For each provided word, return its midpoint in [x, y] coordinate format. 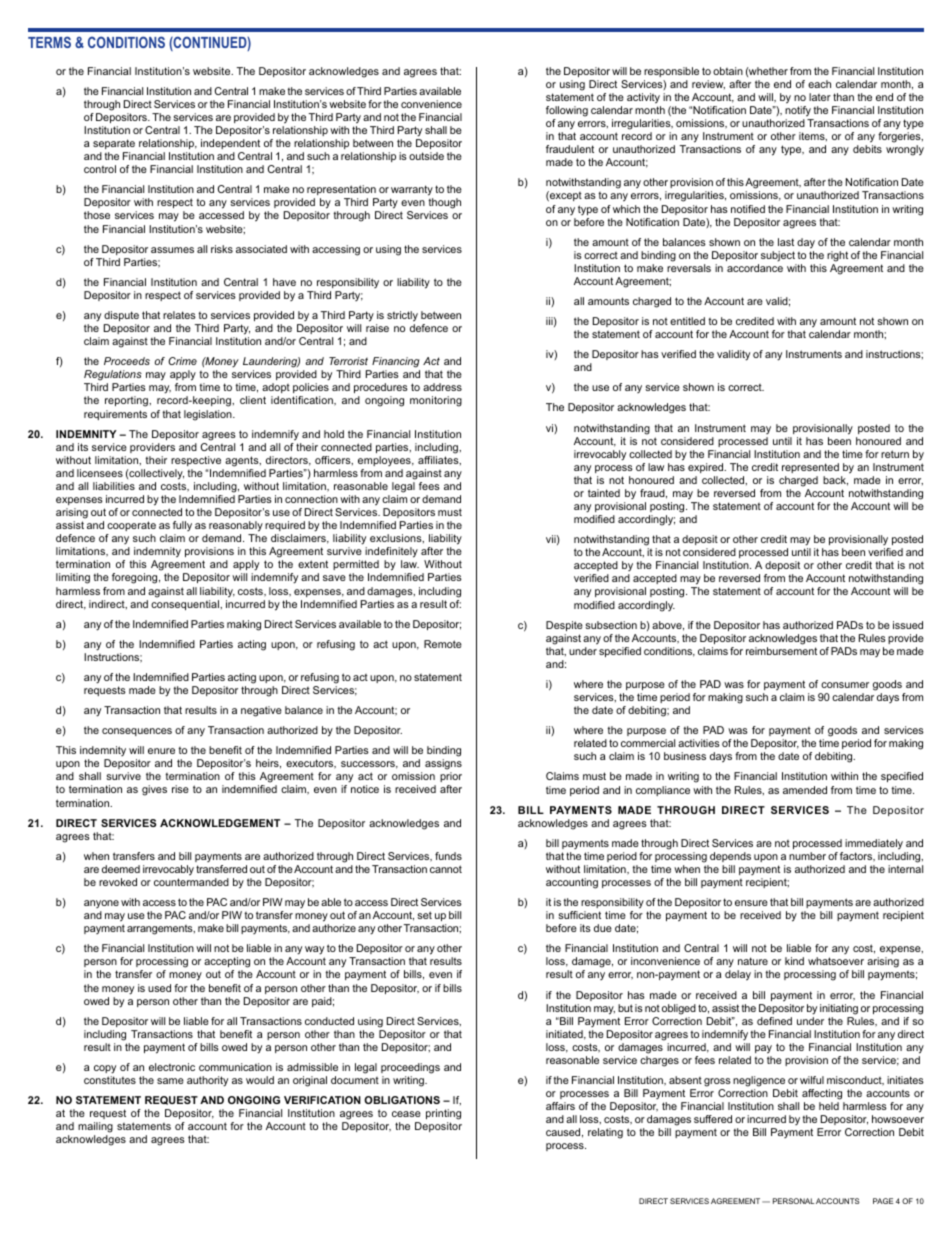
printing [443, 1114]
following [567, 111]
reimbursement [781, 651]
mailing [95, 1127]
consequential [186, 605]
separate [114, 144]
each [819, 84]
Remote [443, 644]
